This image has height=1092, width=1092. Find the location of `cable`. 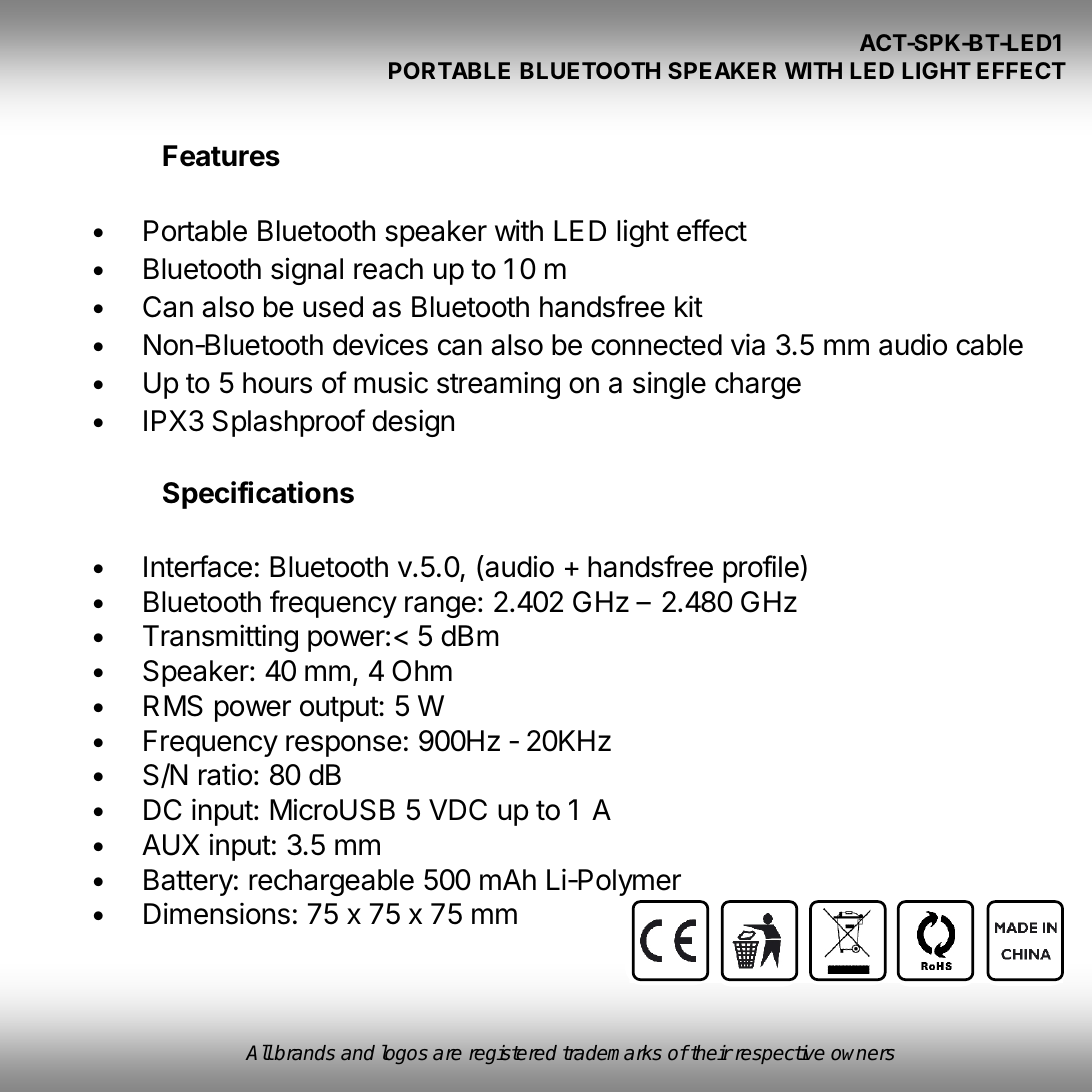

cable is located at coordinates (989, 345).
